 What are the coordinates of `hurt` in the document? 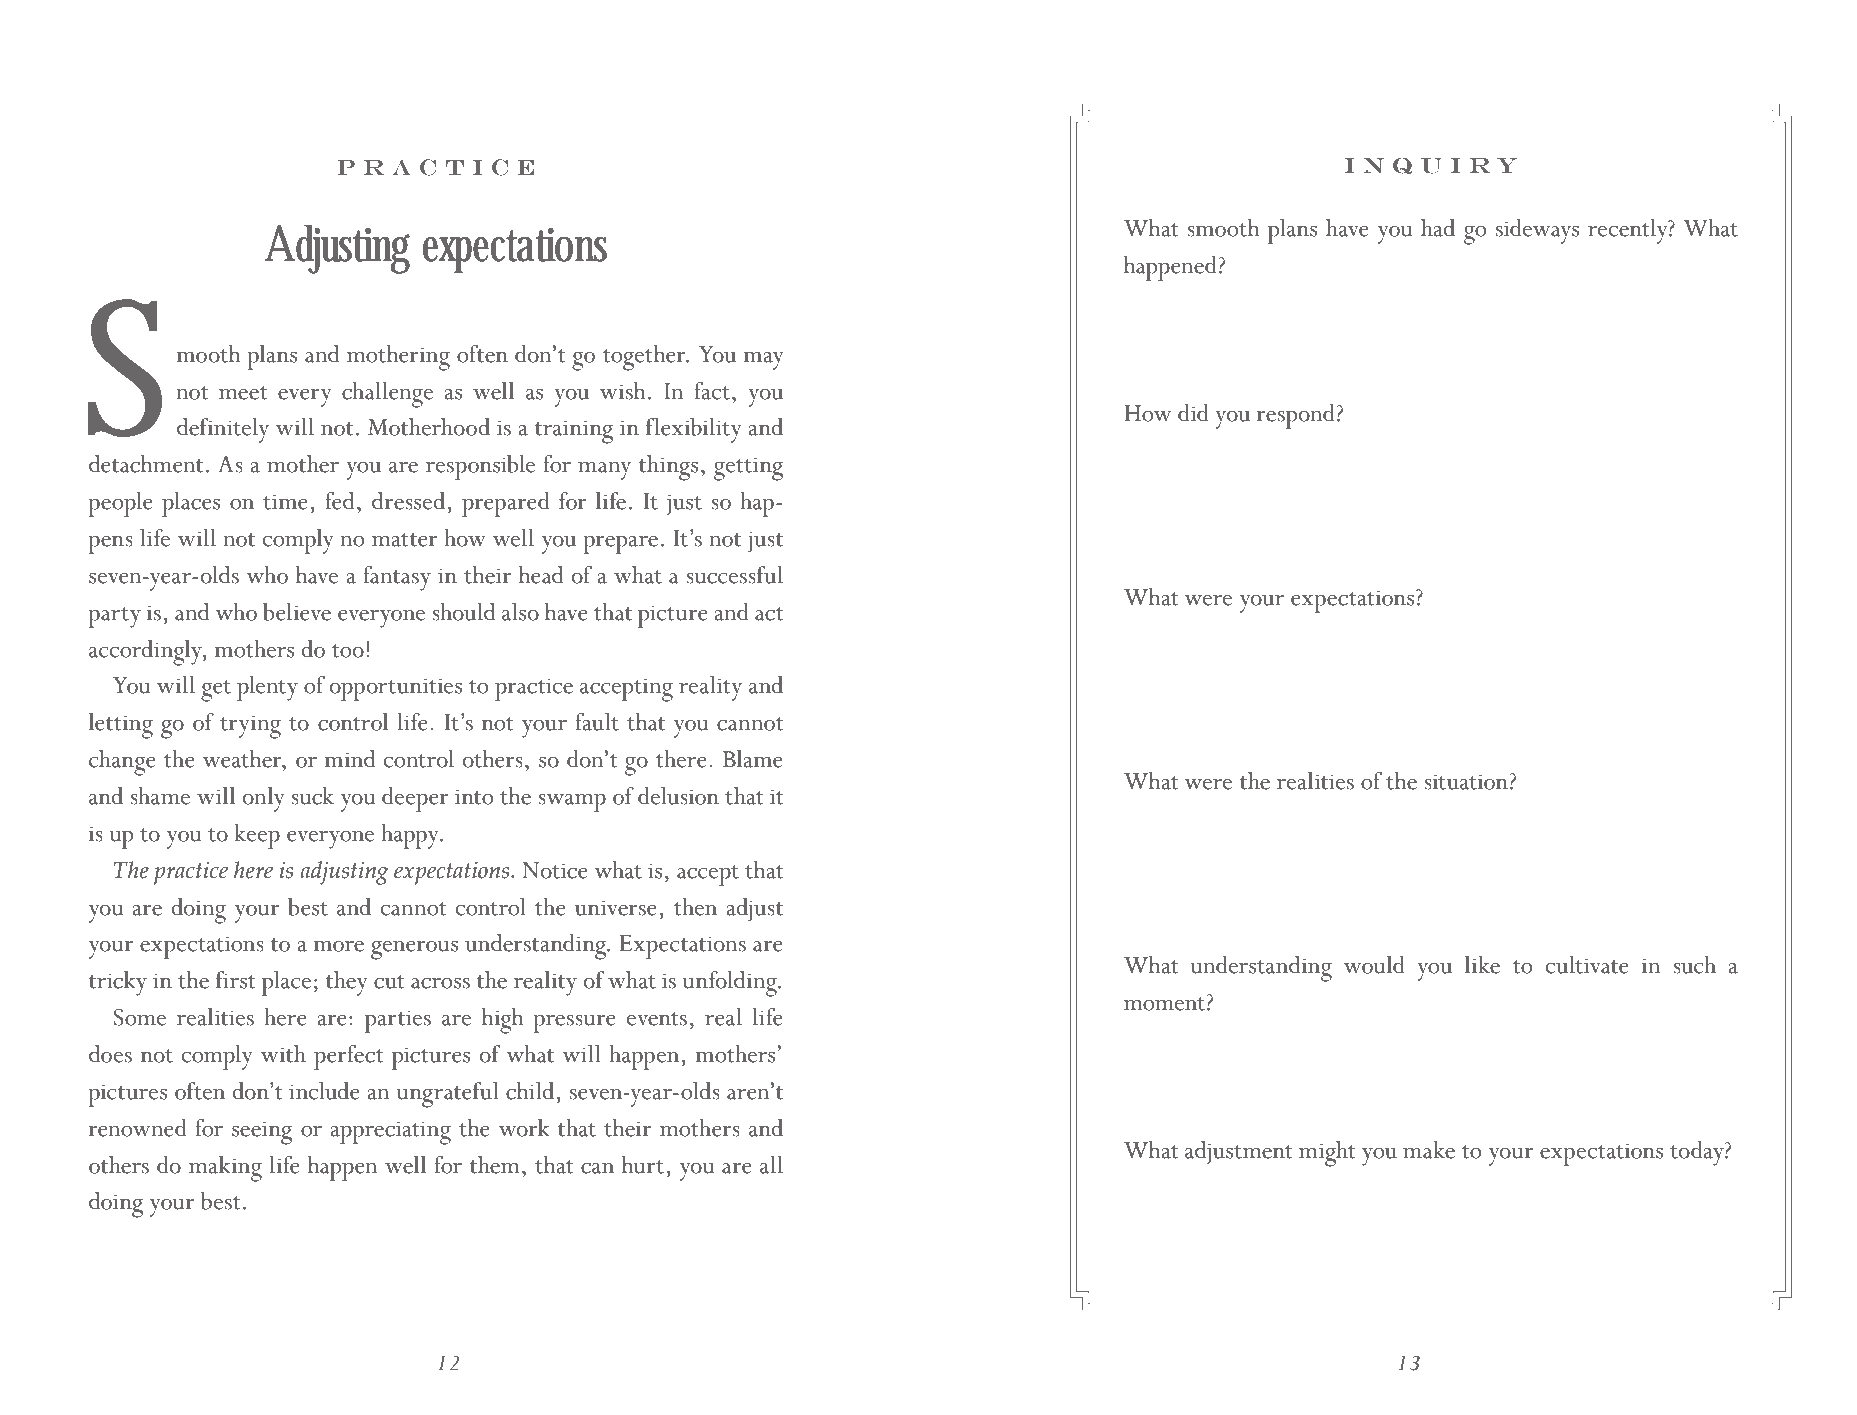 It's located at (644, 1165).
